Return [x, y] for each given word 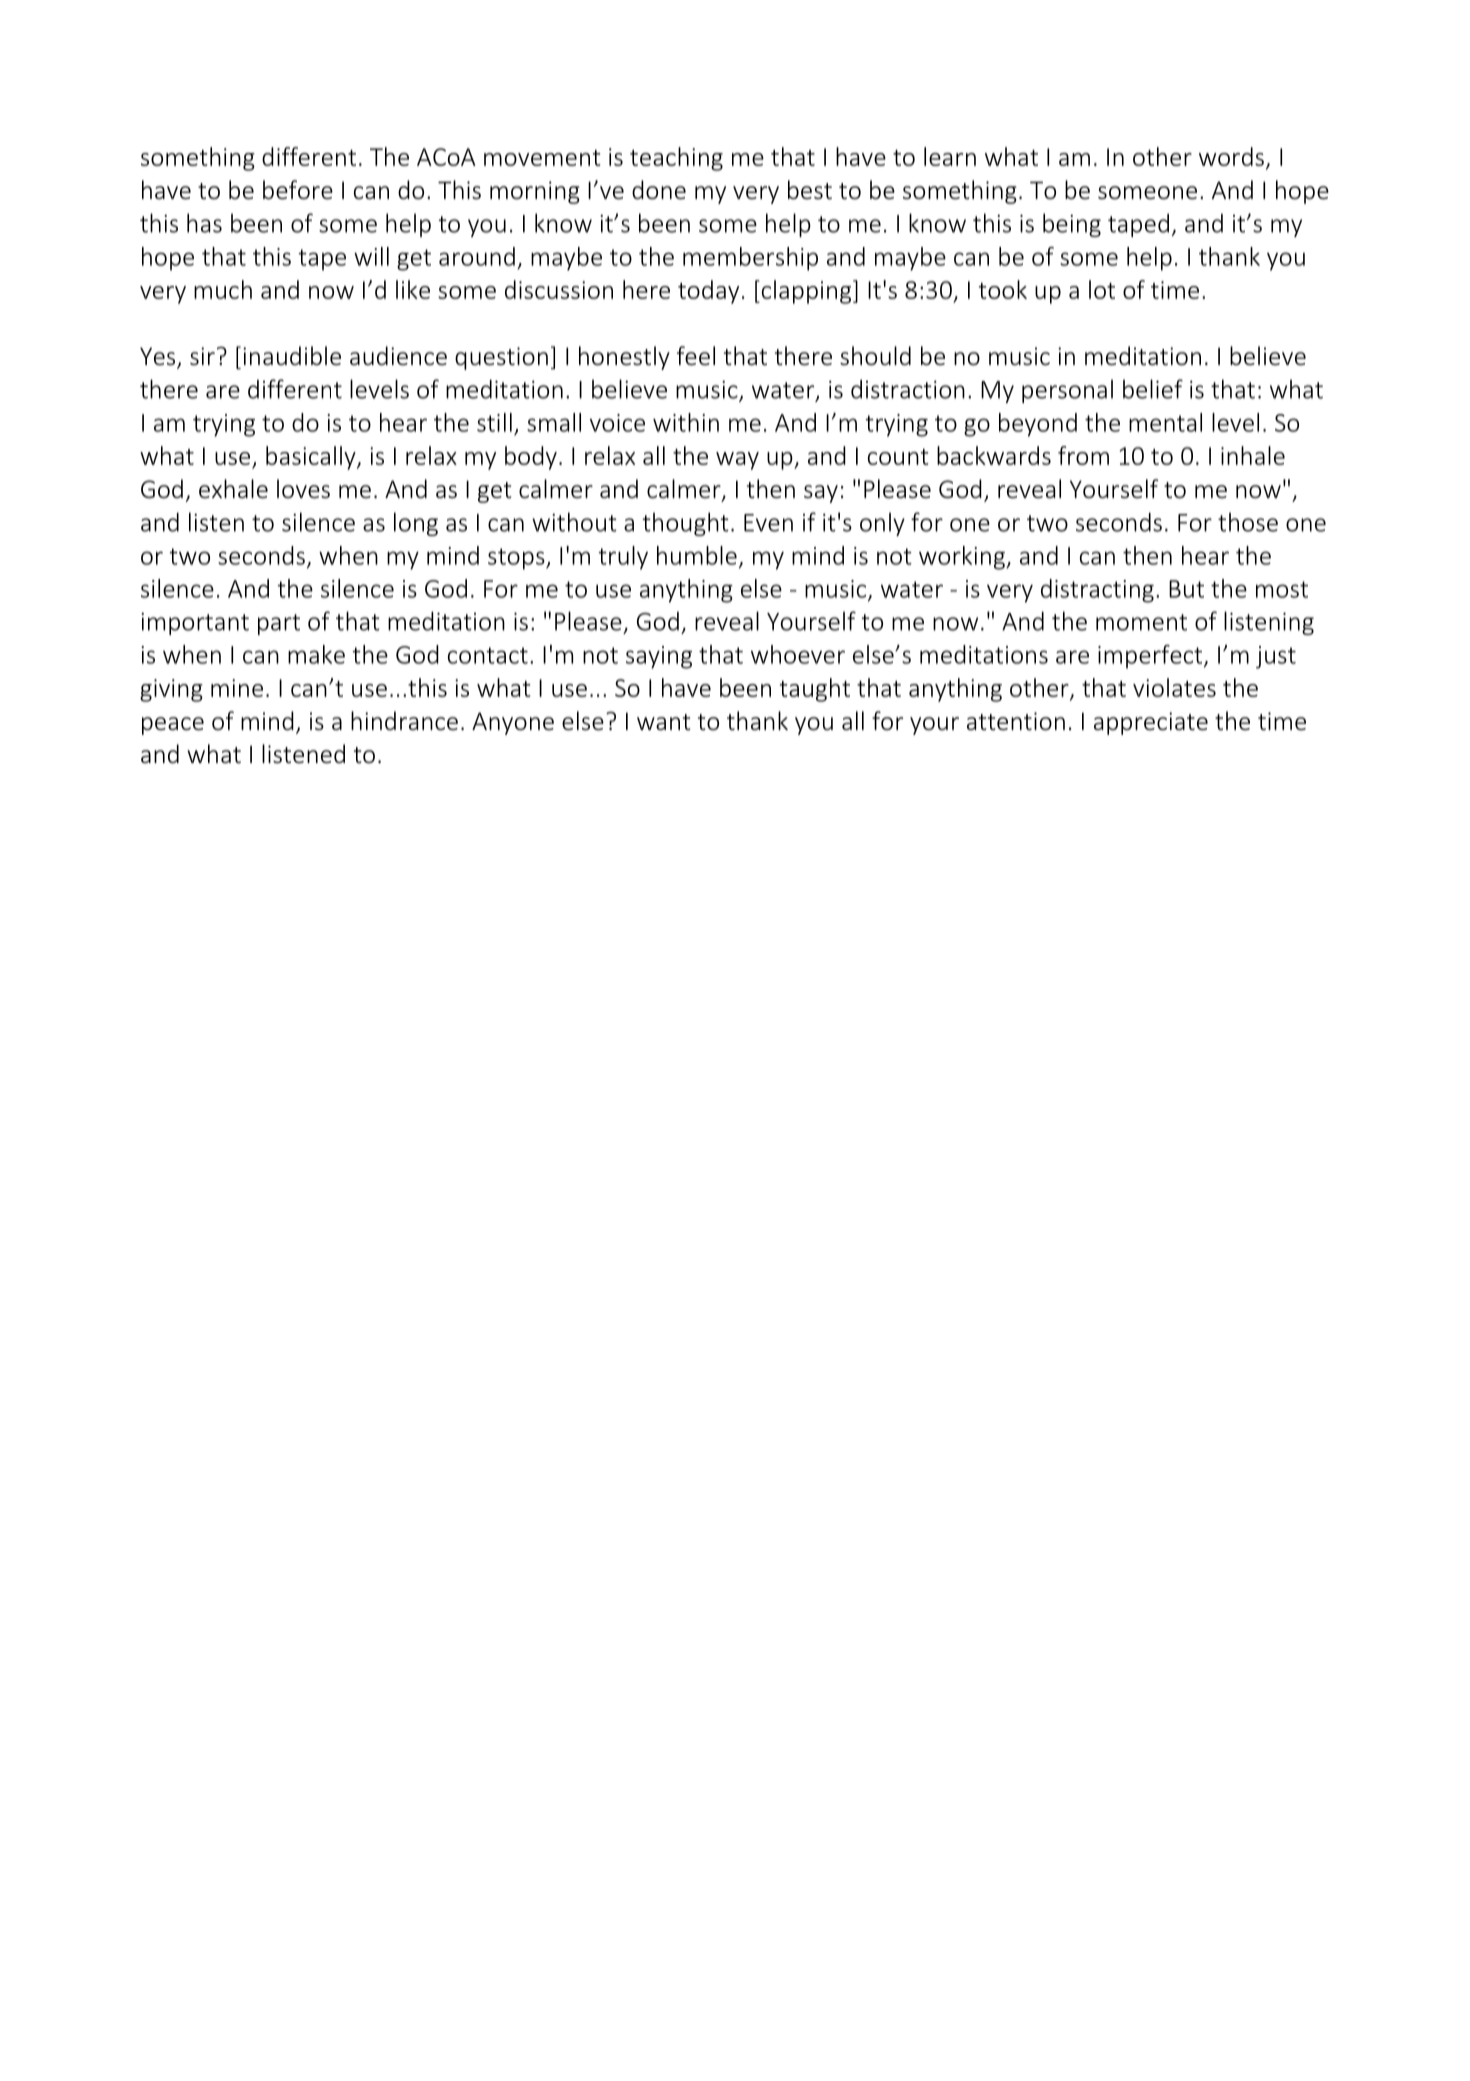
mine [237, 688]
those [1248, 522]
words [1231, 156]
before [298, 190]
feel [696, 356]
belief [1153, 389]
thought [686, 524]
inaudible [292, 356]
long [416, 524]
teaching [676, 159]
